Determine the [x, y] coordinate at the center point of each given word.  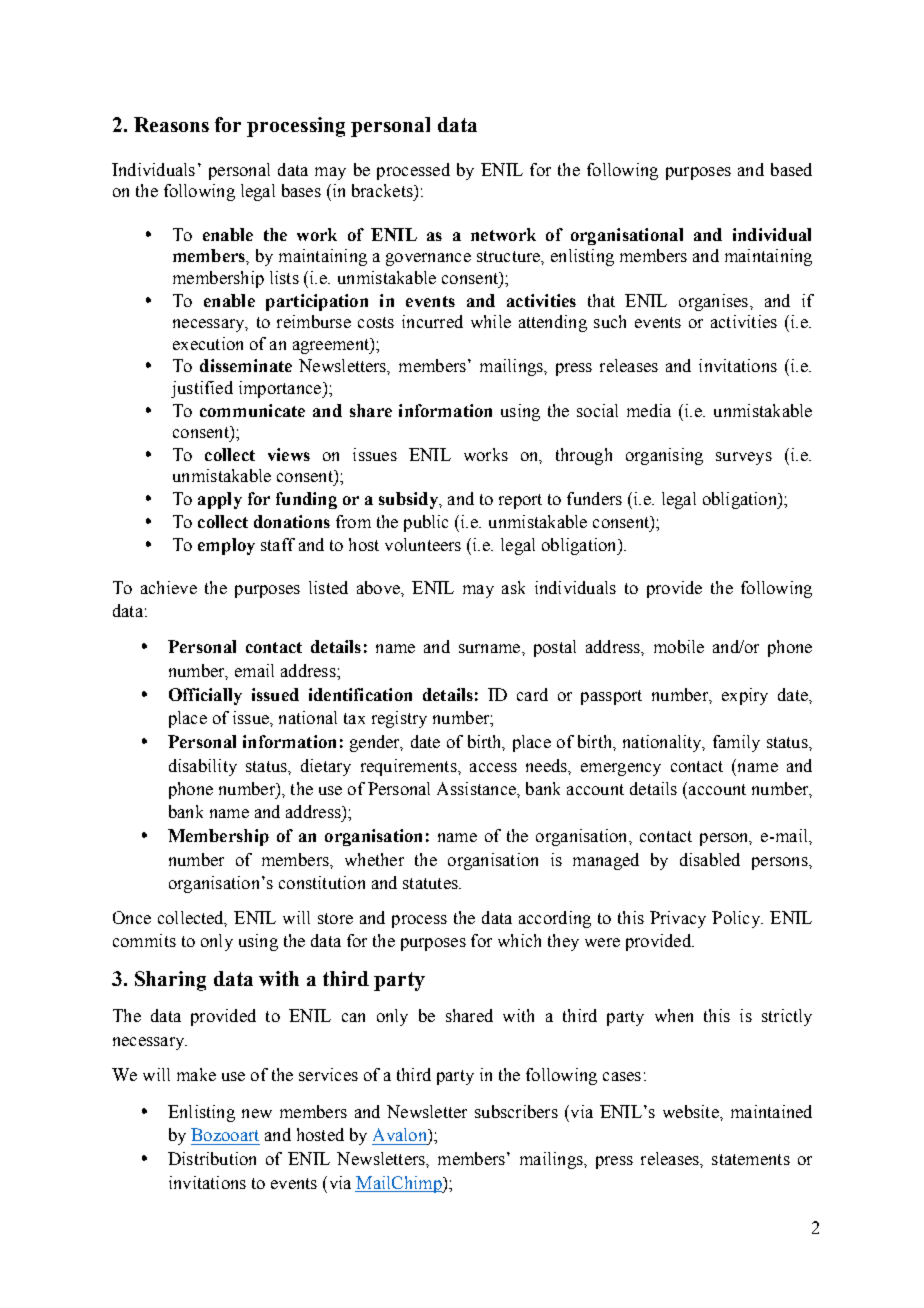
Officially [205, 696]
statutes [431, 883]
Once [132, 917]
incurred [432, 321]
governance [428, 259]
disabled [710, 859]
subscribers [516, 1111]
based [791, 169]
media [649, 410]
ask [513, 587]
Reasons [171, 124]
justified [202, 389]
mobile [679, 646]
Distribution [212, 1158]
